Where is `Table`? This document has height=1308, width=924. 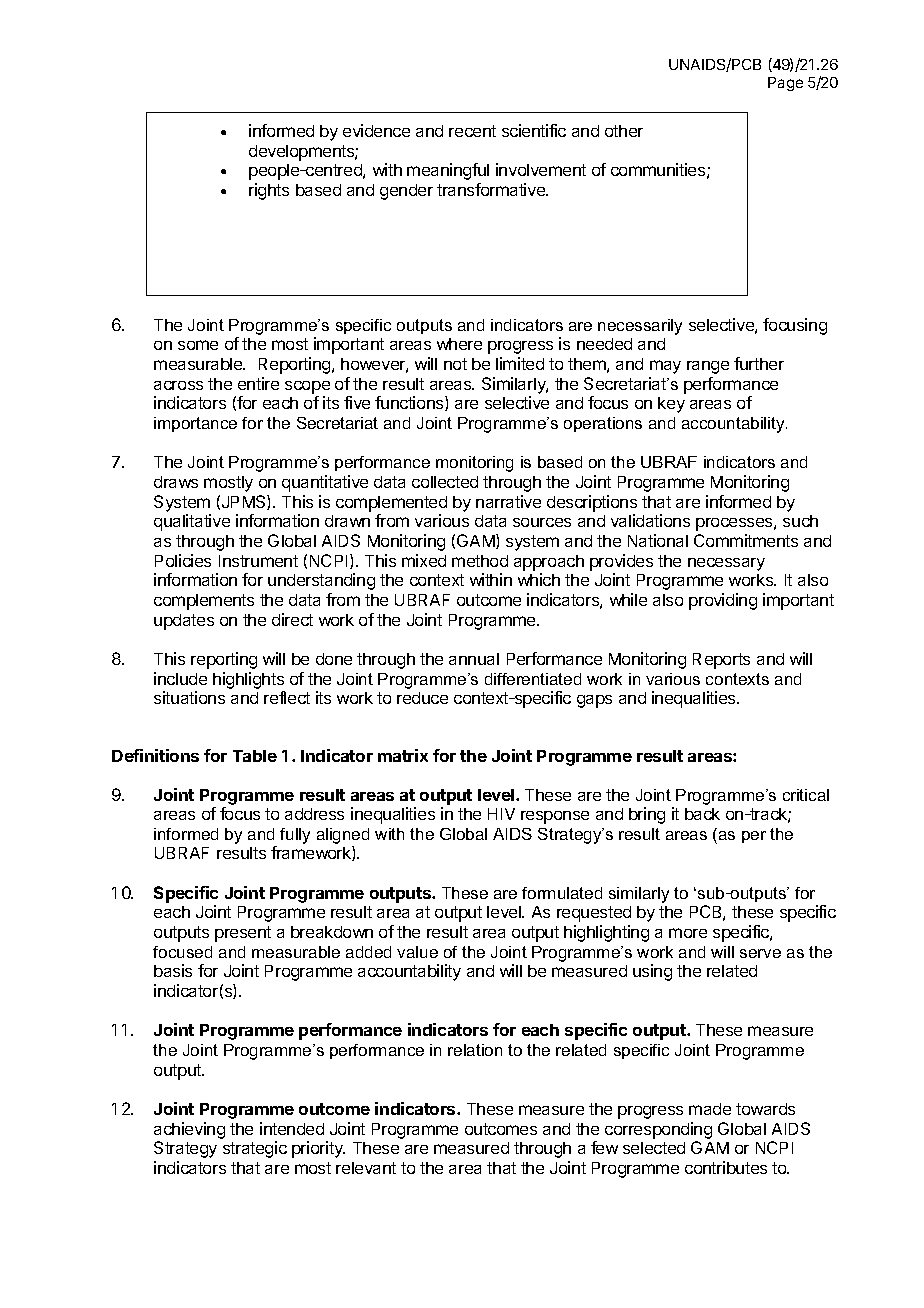 Table is located at coordinates (255, 756).
